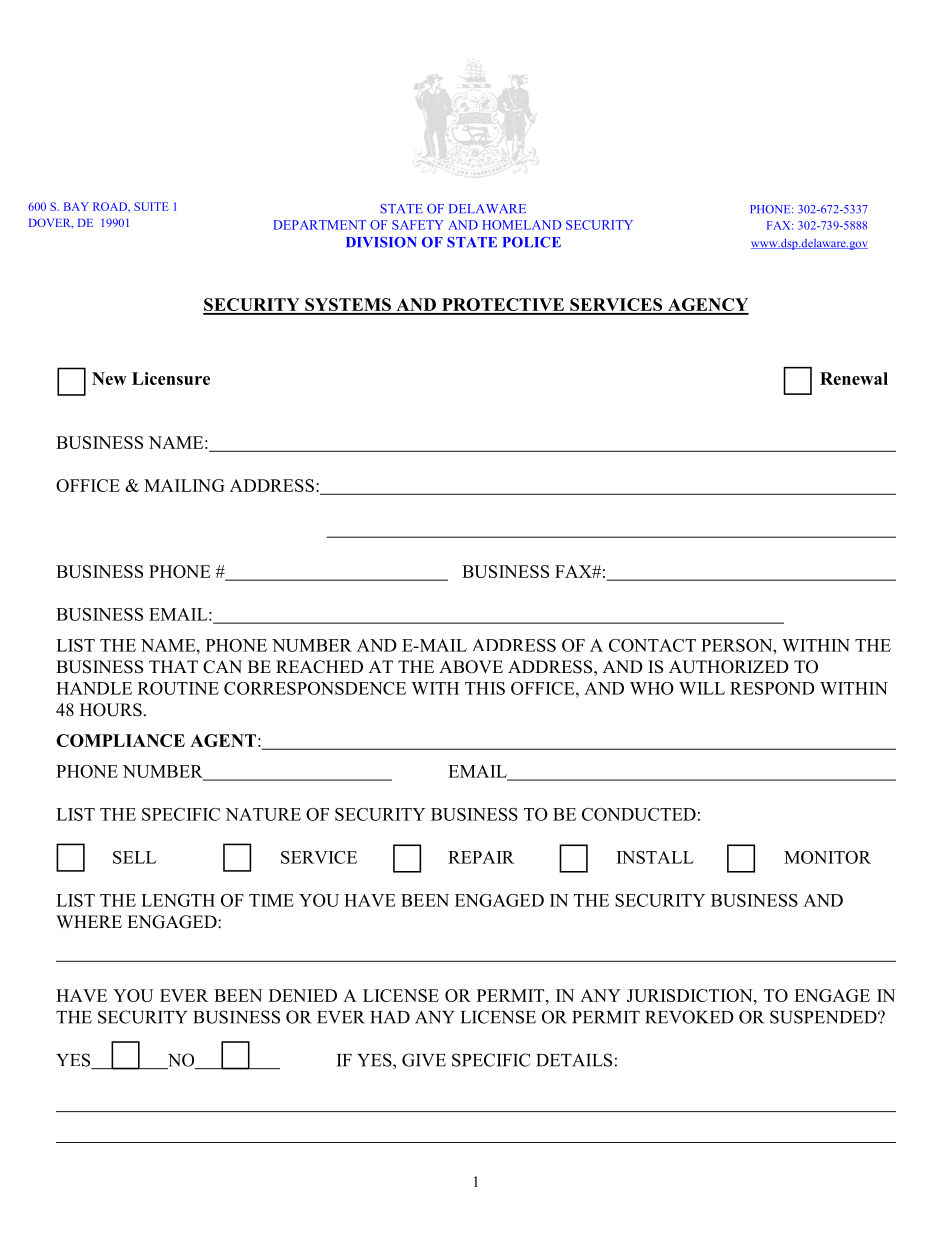 This document has height=1233, width=952. I want to click on AGENCY, so click(707, 306).
